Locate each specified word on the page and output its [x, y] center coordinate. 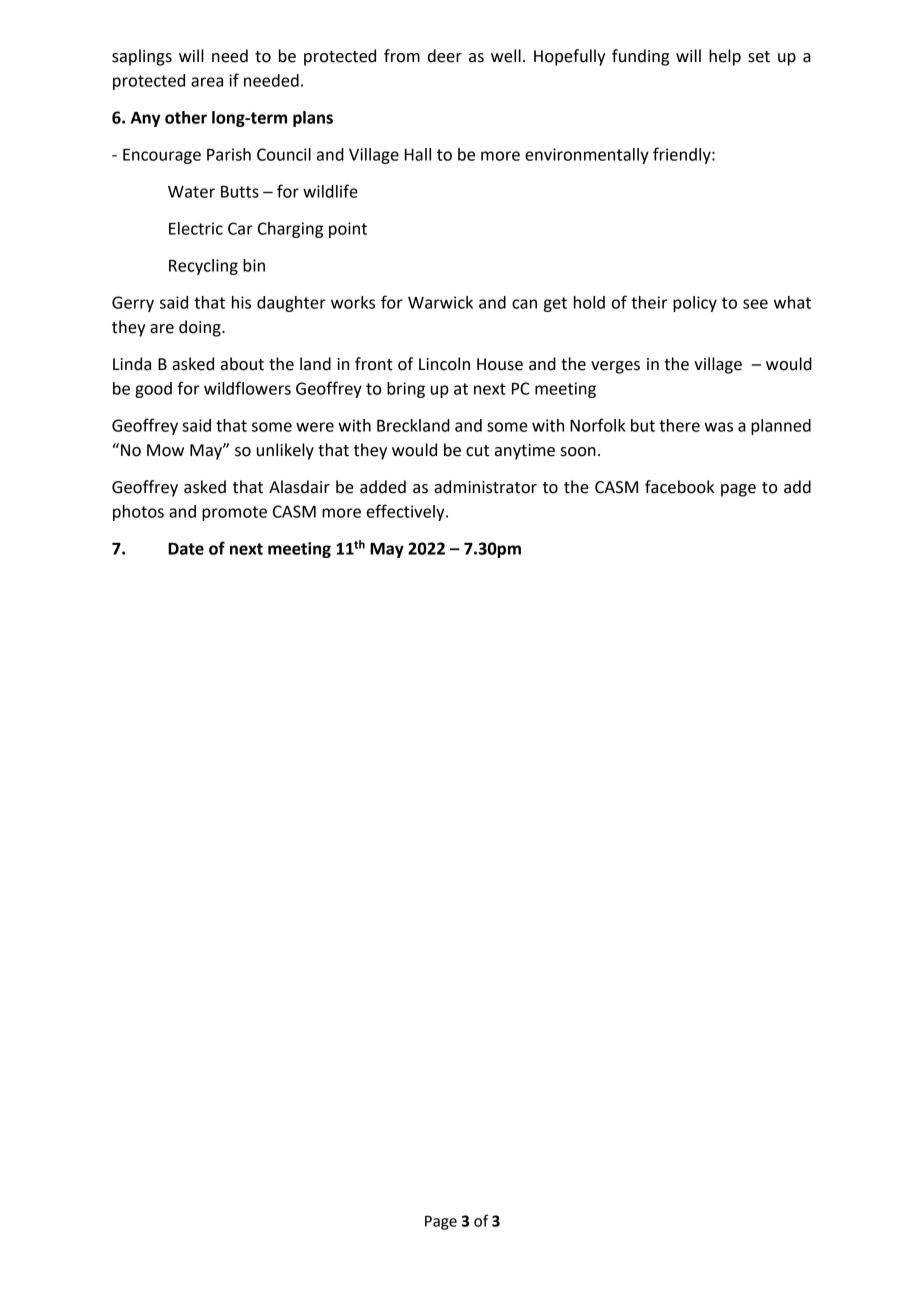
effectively [407, 512]
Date [186, 549]
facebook [679, 487]
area [207, 82]
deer [445, 56]
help [725, 57]
